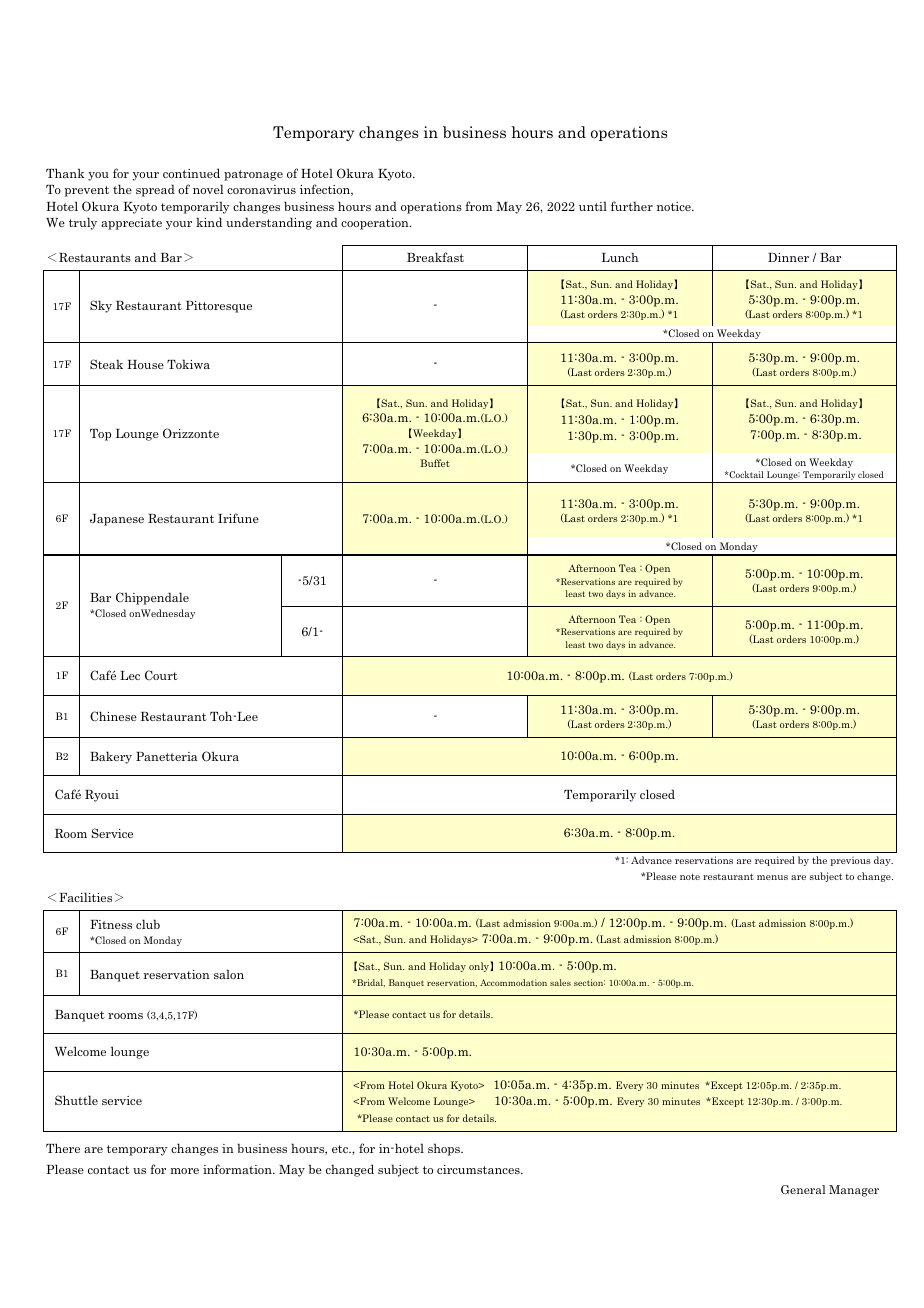 This screenshot has width=924, height=1308. Describe the element at coordinates (155, 190) in the screenshot. I see `spread` at that location.
